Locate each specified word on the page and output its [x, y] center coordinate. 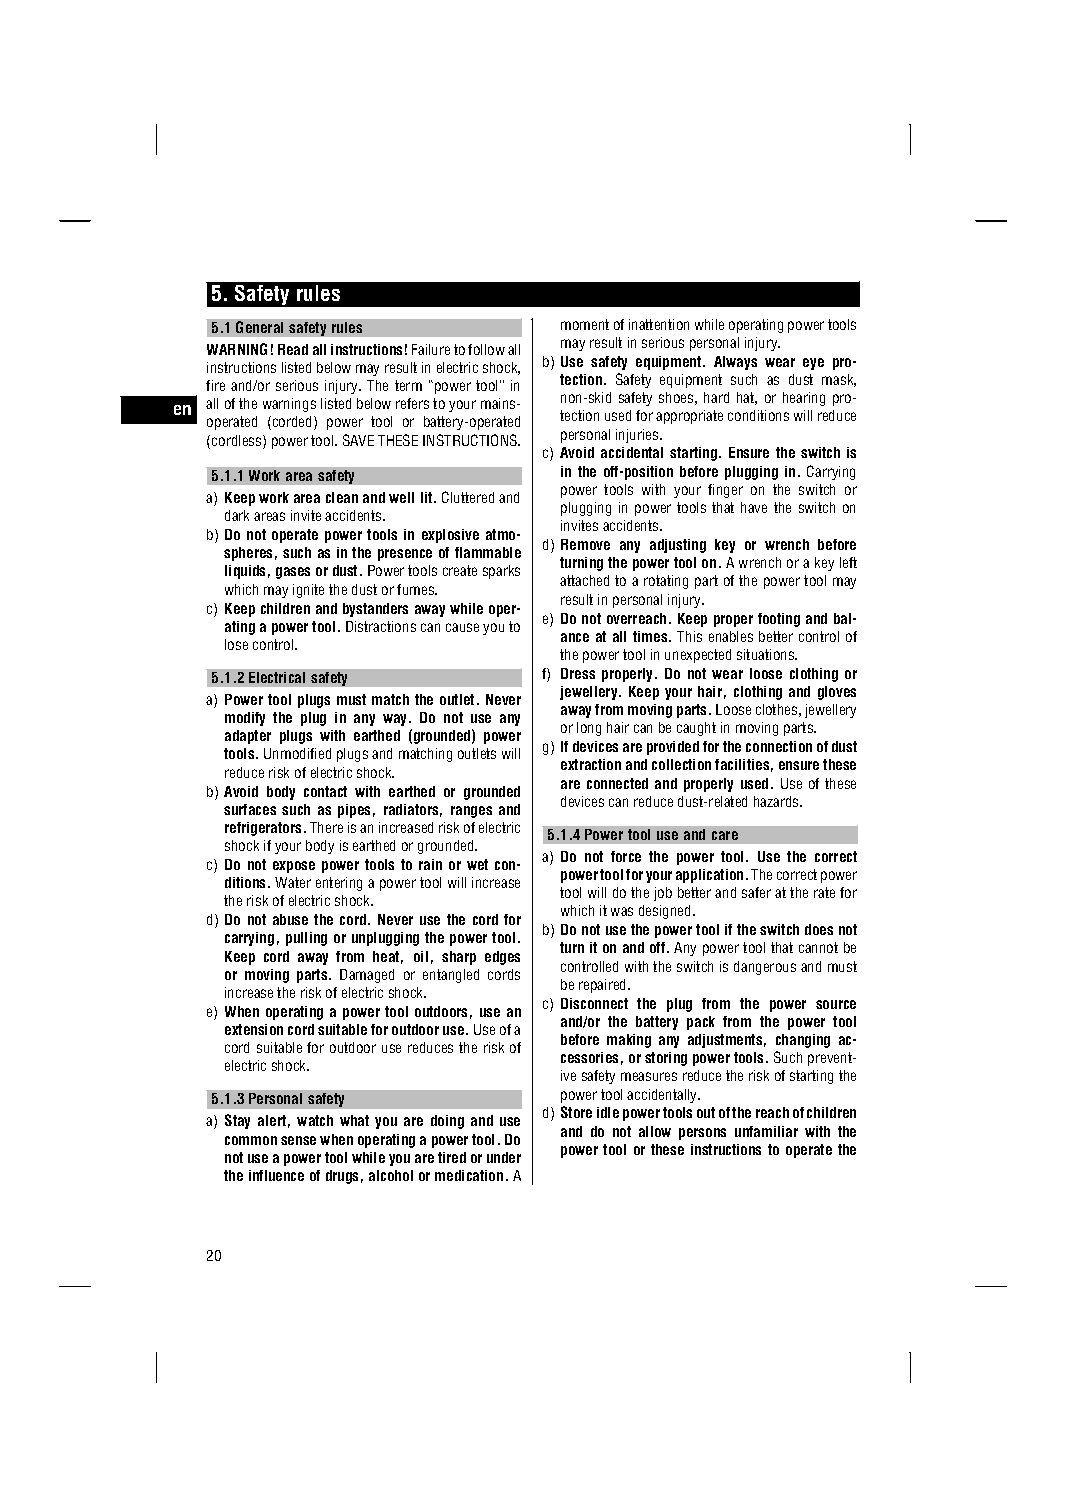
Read [293, 349]
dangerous [765, 968]
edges [502, 958]
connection [779, 746]
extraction [591, 764]
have [754, 507]
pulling [306, 939]
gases [293, 573]
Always [735, 363]
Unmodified [297, 753]
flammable [488, 552]
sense [298, 1140]
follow [486, 349]
